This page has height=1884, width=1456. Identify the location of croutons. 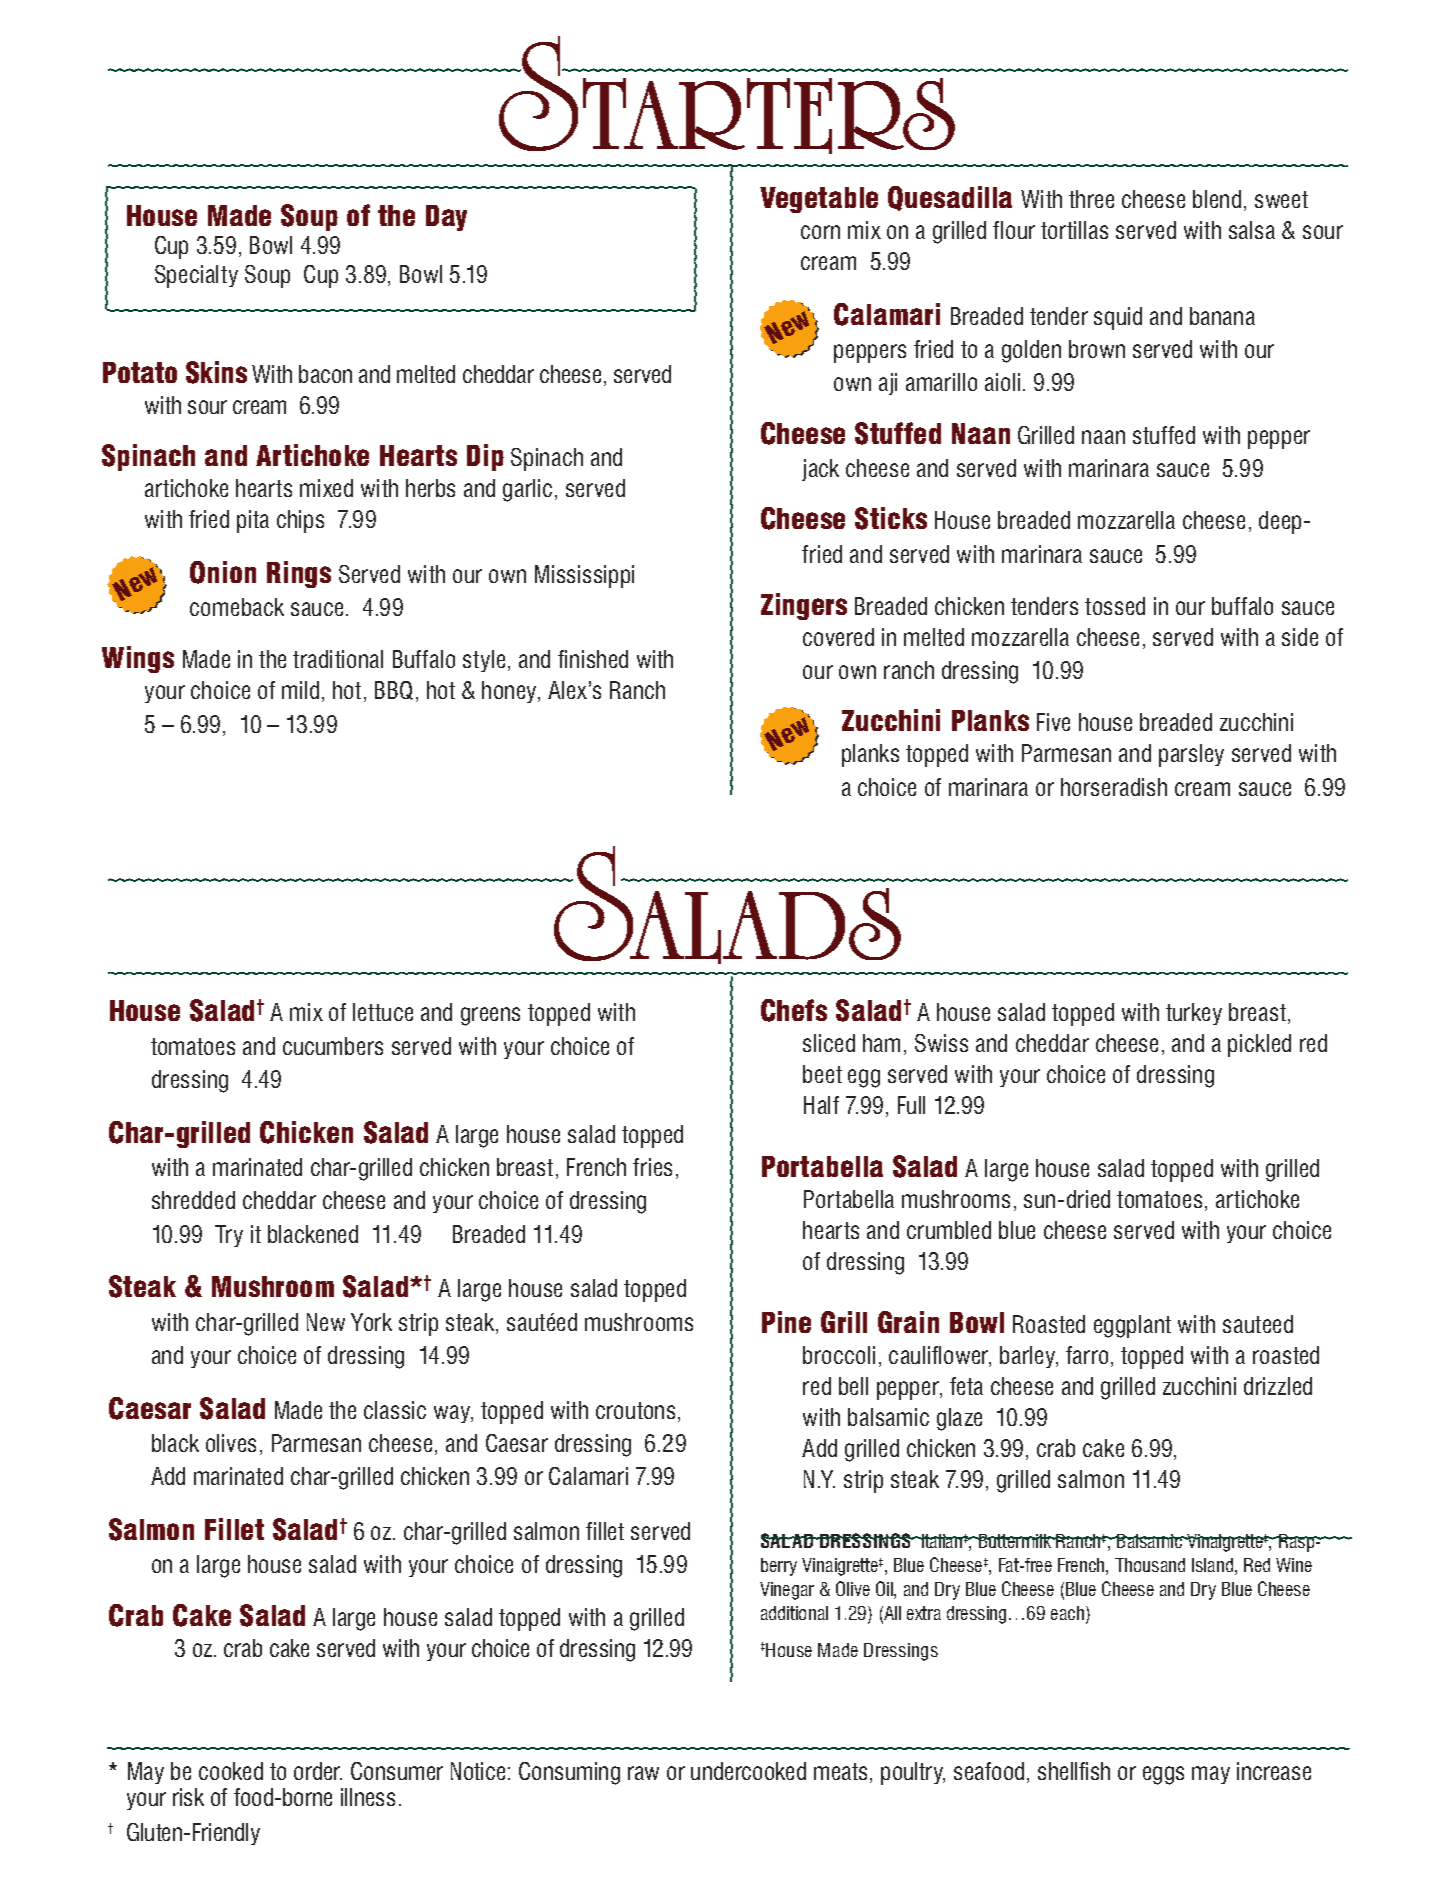
(635, 1410).
